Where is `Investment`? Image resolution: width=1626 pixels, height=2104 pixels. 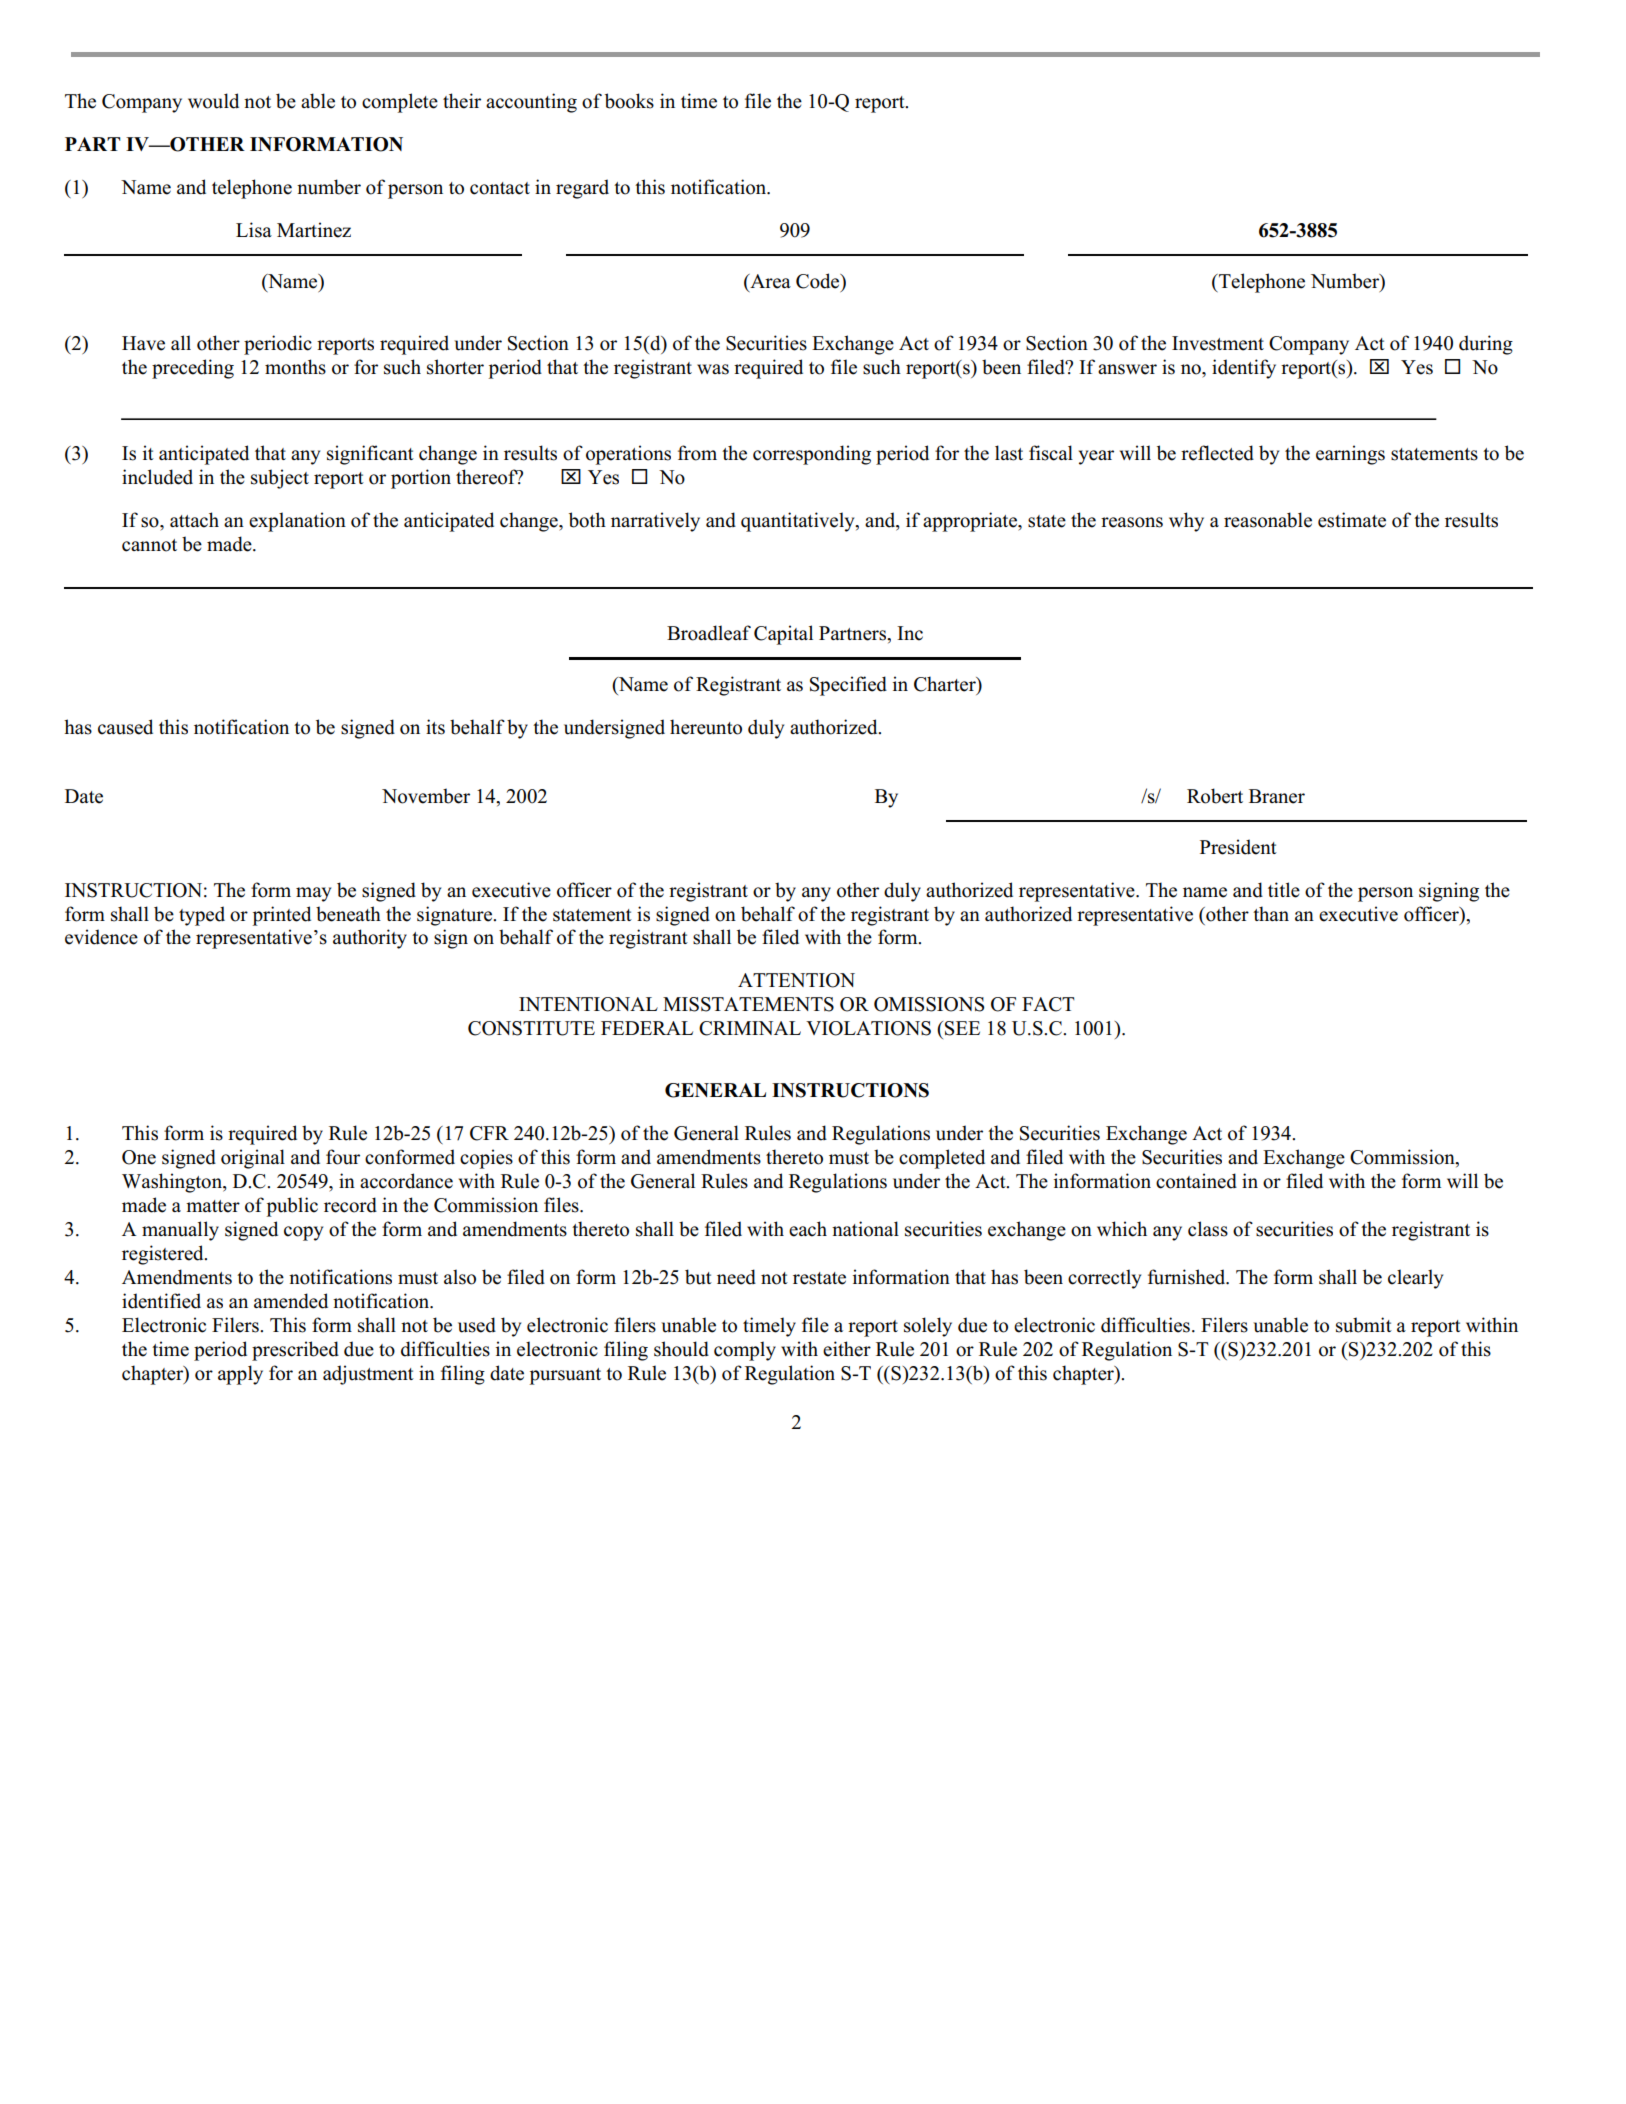 Investment is located at coordinates (1218, 343).
